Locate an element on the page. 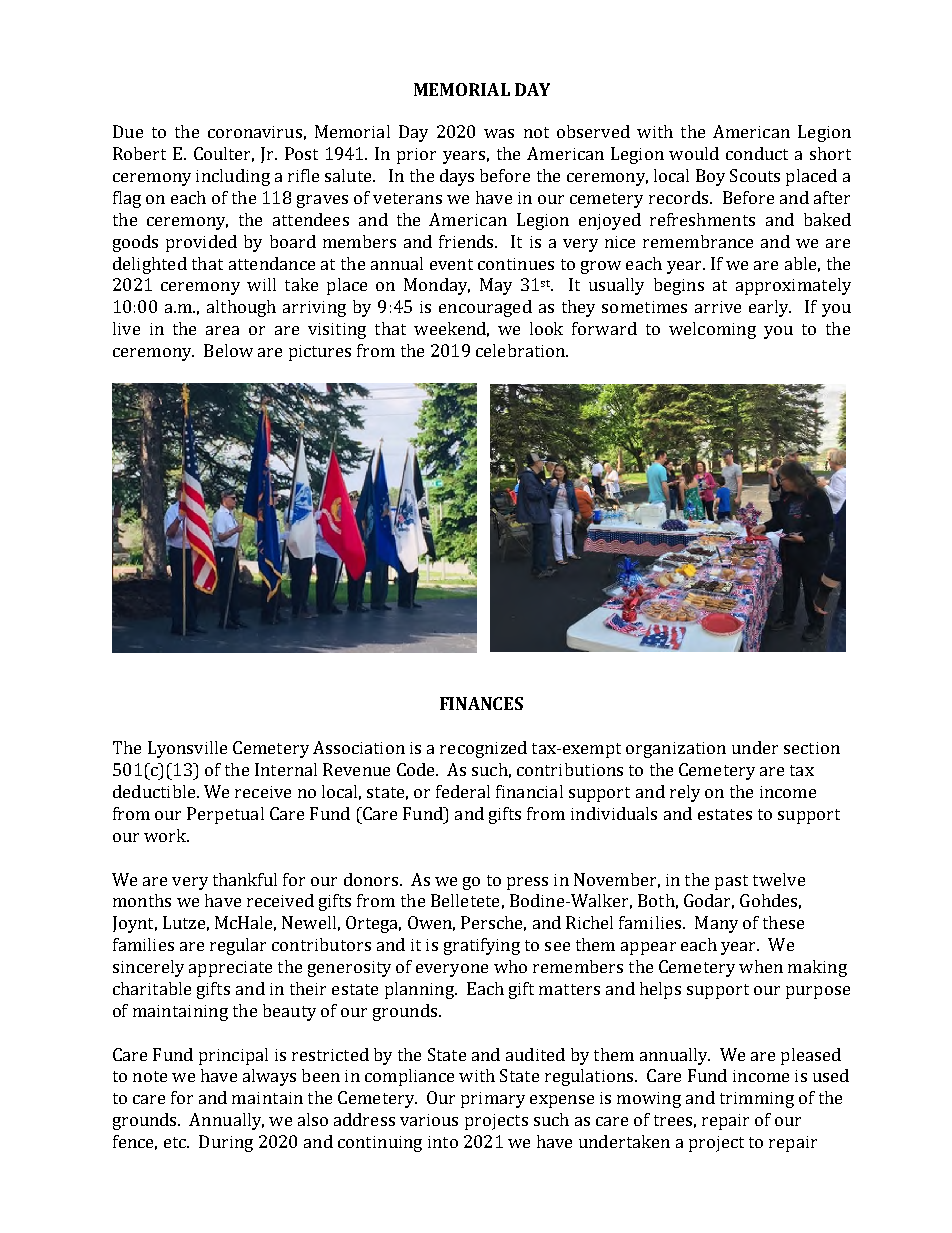 This page has width=952, height=1233. Internal is located at coordinates (286, 769).
